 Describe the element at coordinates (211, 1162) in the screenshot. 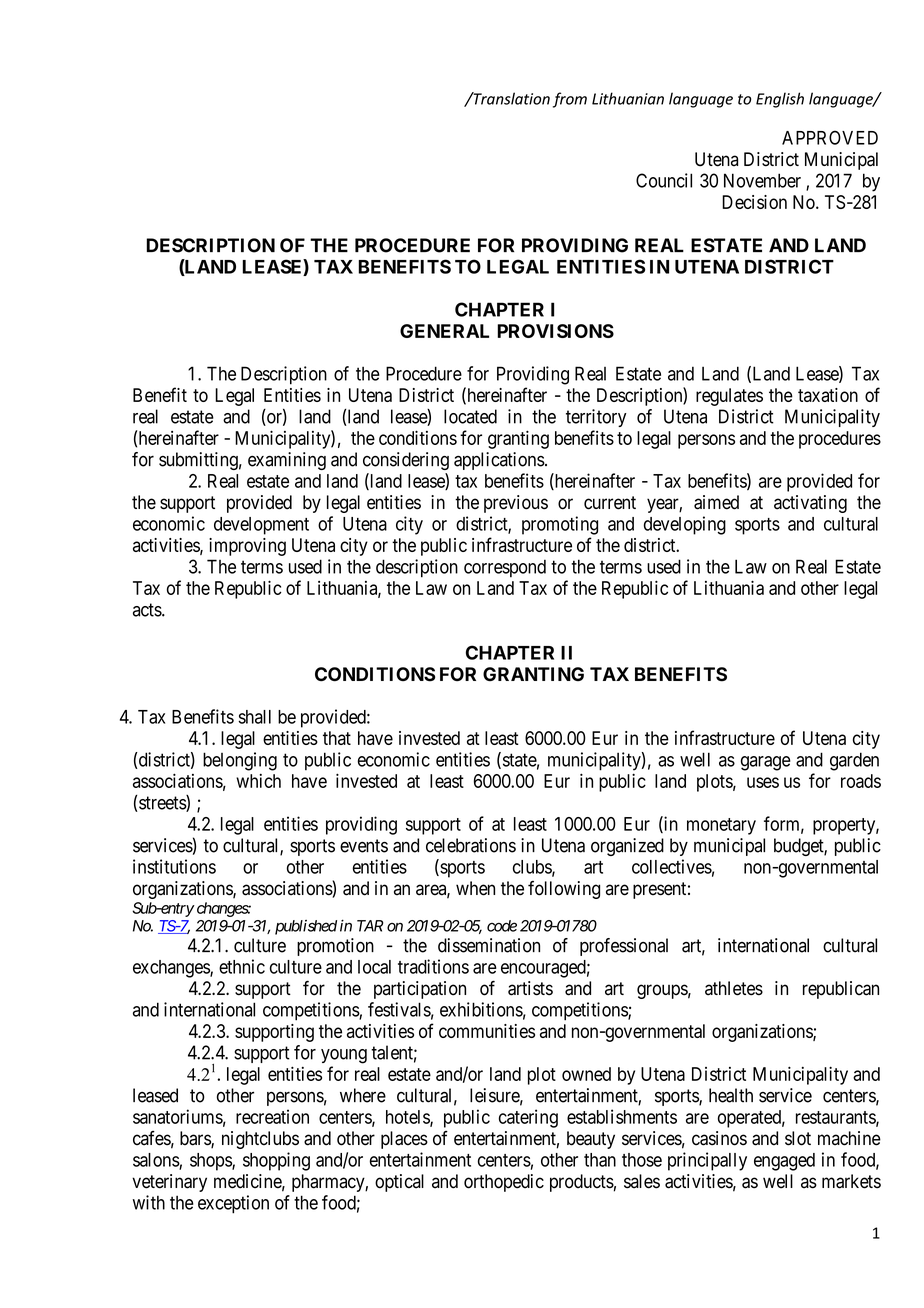

I see `shops` at that location.
